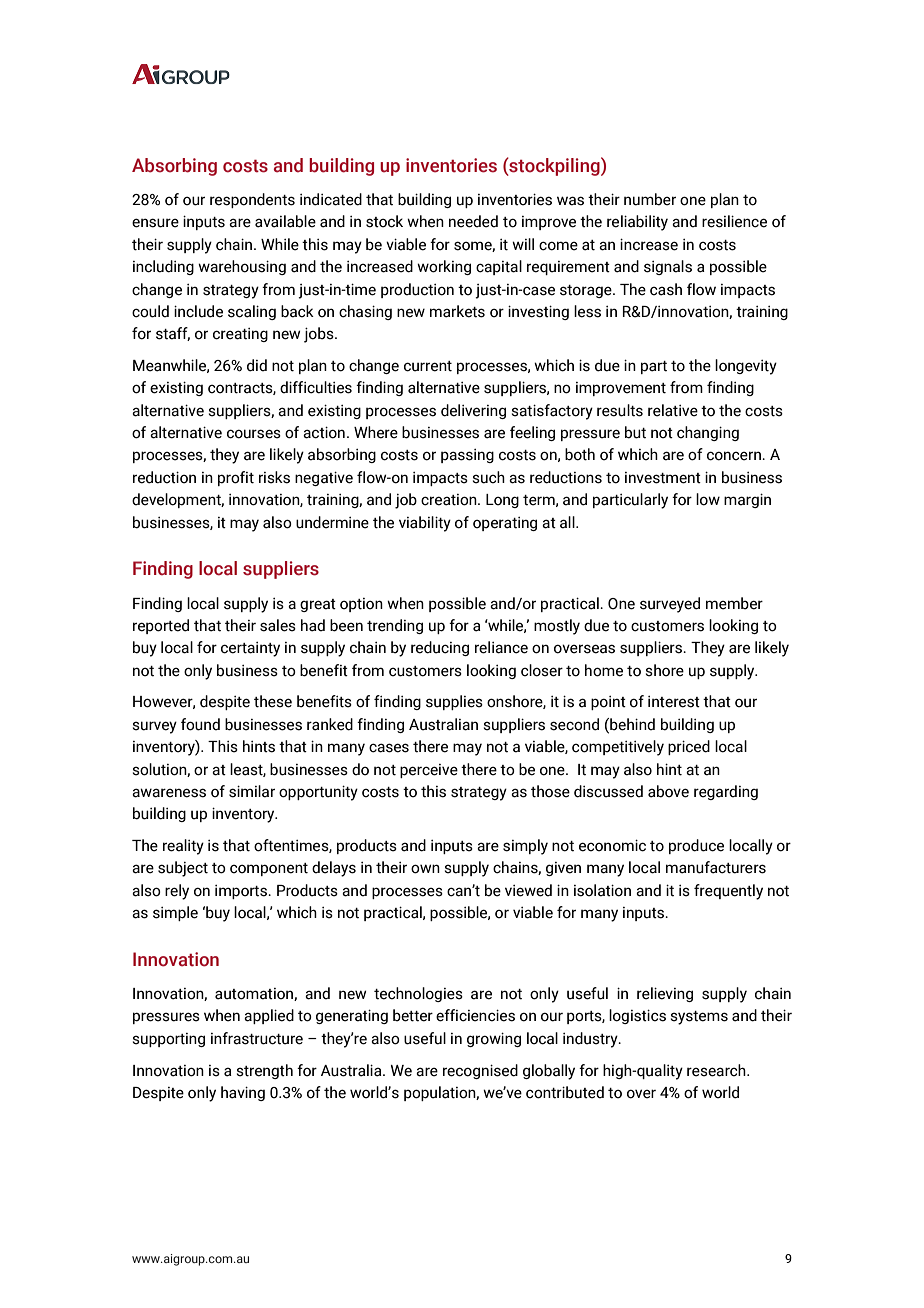  What do you see at coordinates (450, 500) in the screenshot?
I see `creation` at bounding box center [450, 500].
